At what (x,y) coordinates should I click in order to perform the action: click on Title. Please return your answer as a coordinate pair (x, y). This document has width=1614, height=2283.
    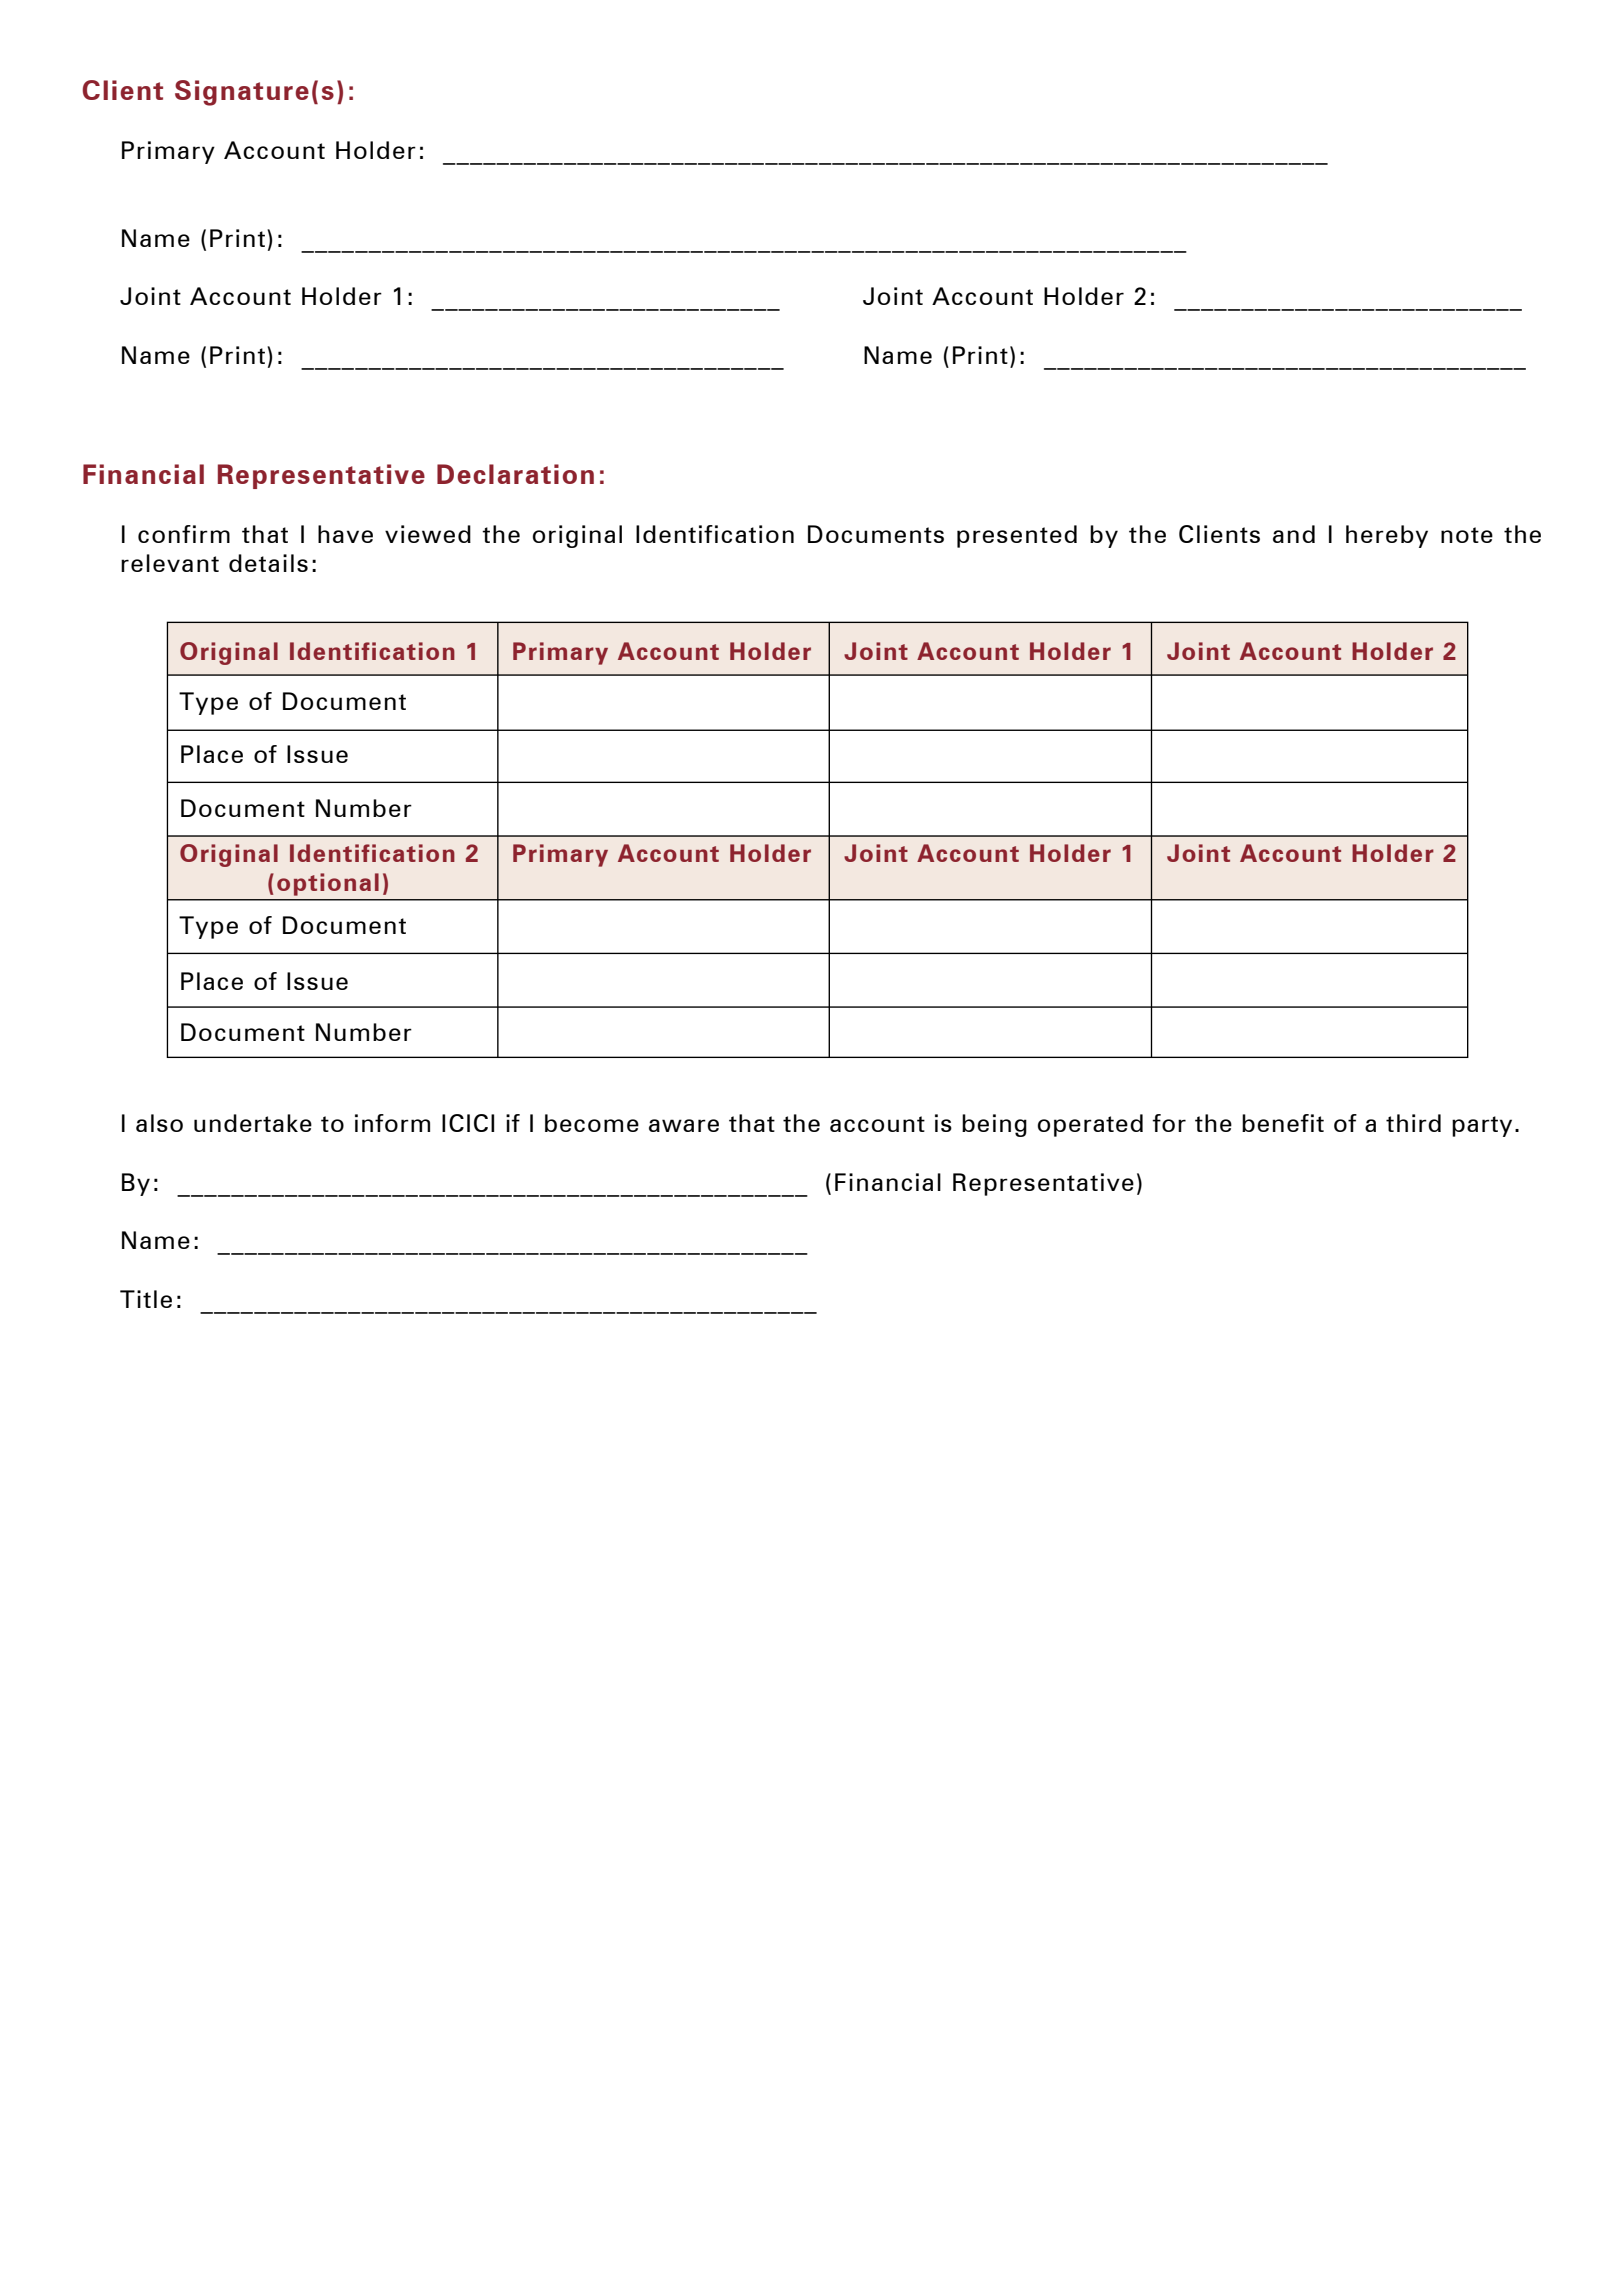
    Looking at the image, I should click on (146, 1299).
